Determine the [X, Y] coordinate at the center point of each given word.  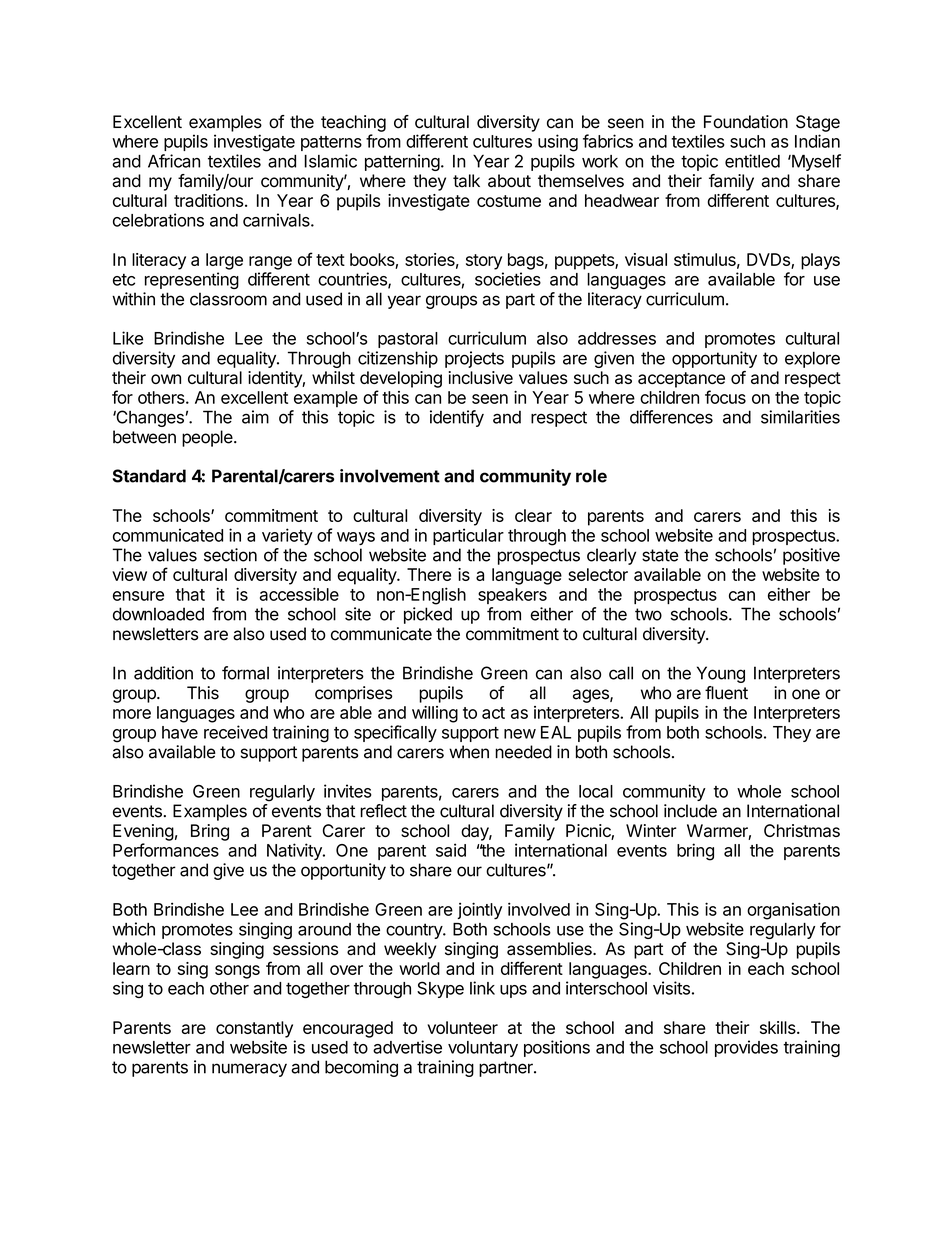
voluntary [483, 1049]
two [648, 614]
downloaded [158, 614]
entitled [752, 161]
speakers [512, 596]
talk [466, 181]
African [174, 161]
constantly [254, 1029]
